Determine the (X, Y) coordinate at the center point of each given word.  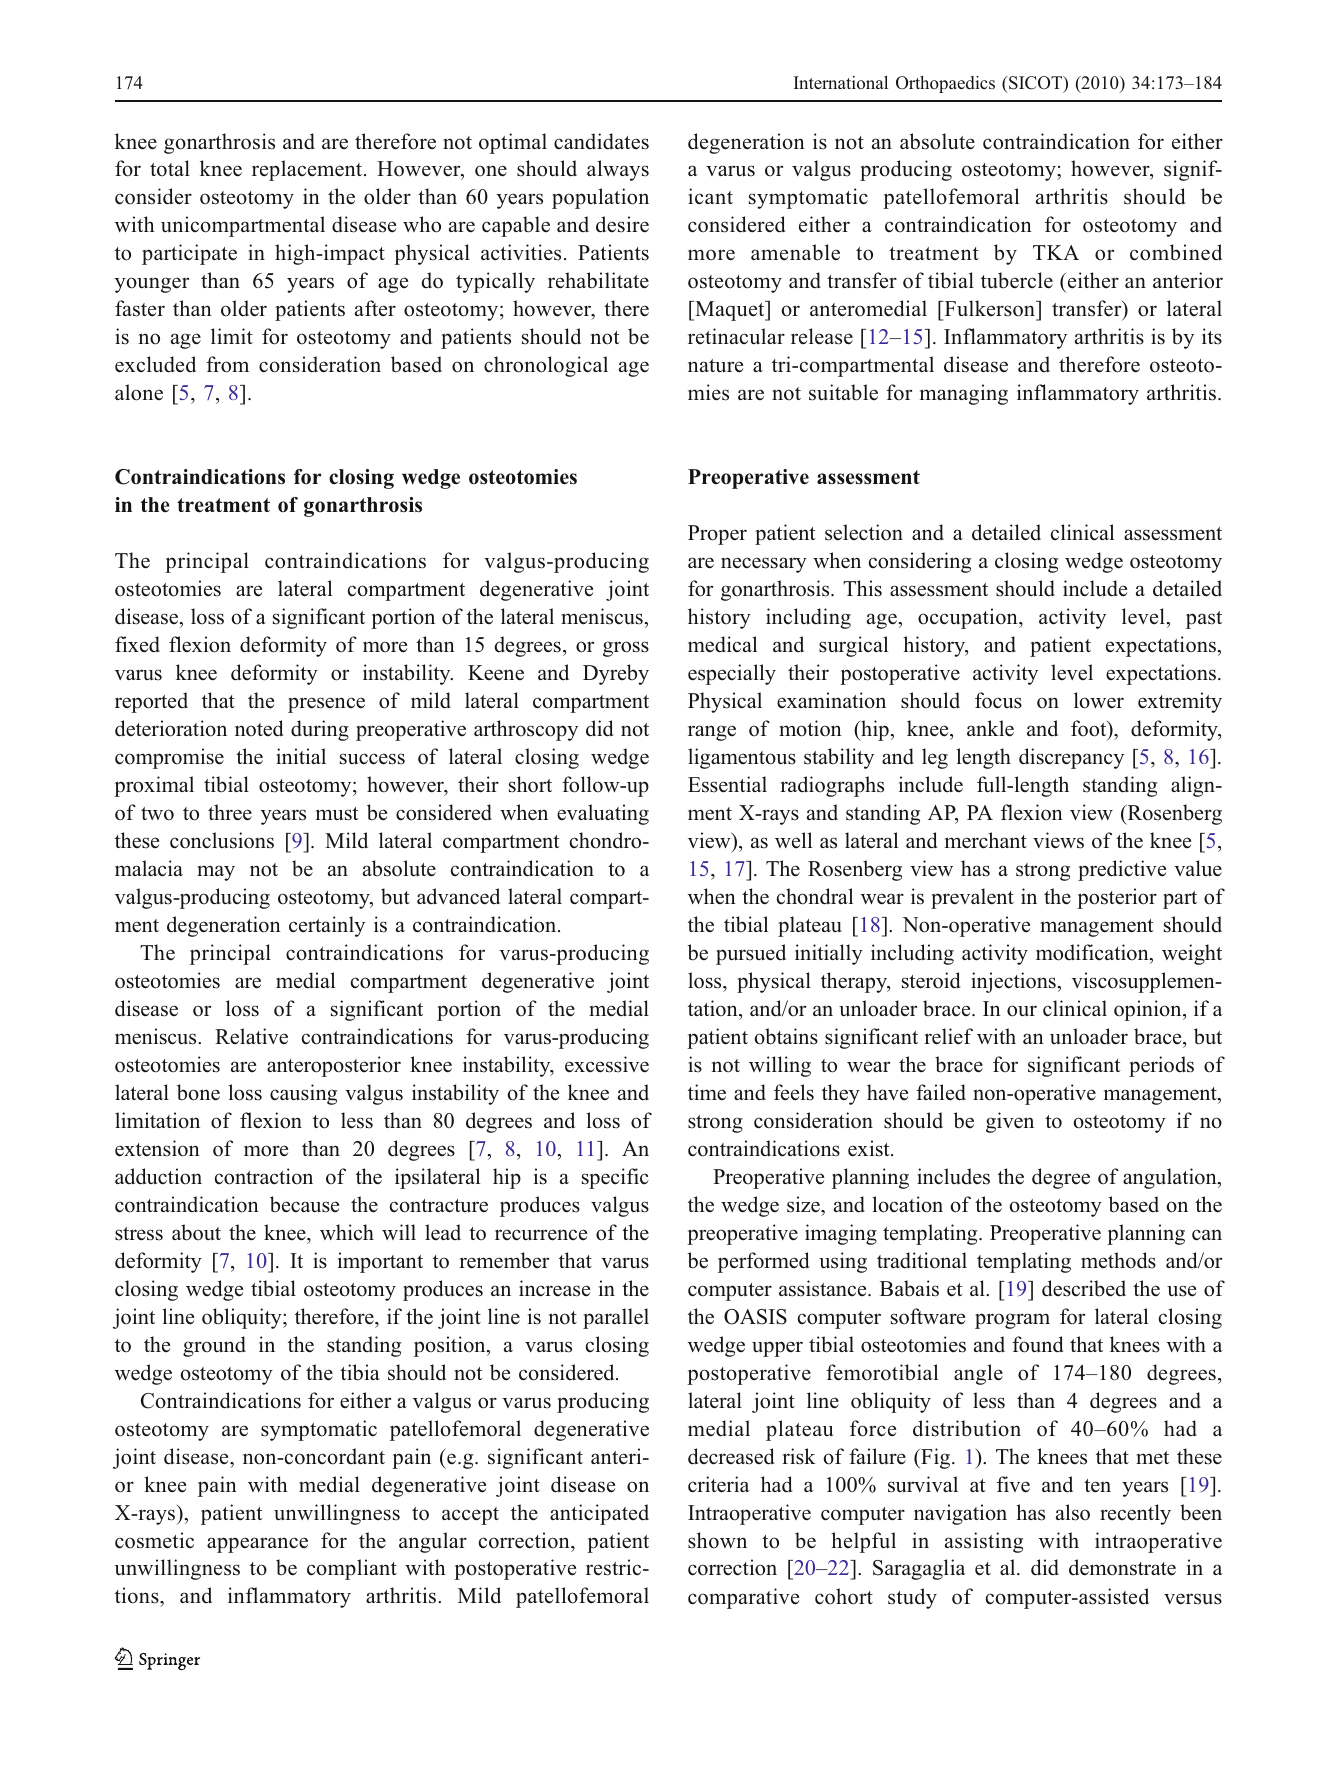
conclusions (222, 840)
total (170, 168)
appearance (257, 1545)
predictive (1122, 870)
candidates (601, 141)
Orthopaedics (945, 84)
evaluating (603, 814)
